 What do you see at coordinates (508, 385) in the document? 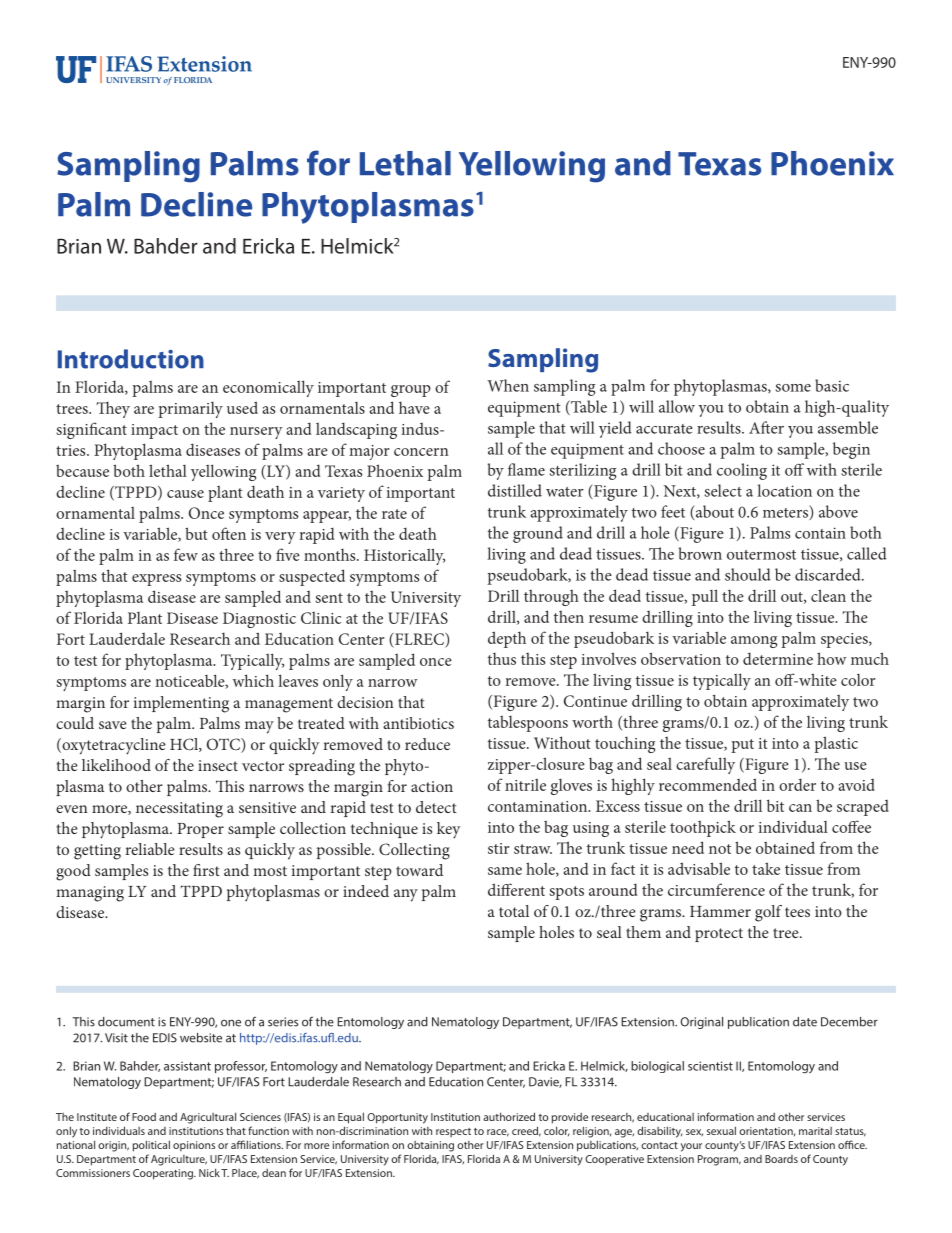
I see `When` at bounding box center [508, 385].
